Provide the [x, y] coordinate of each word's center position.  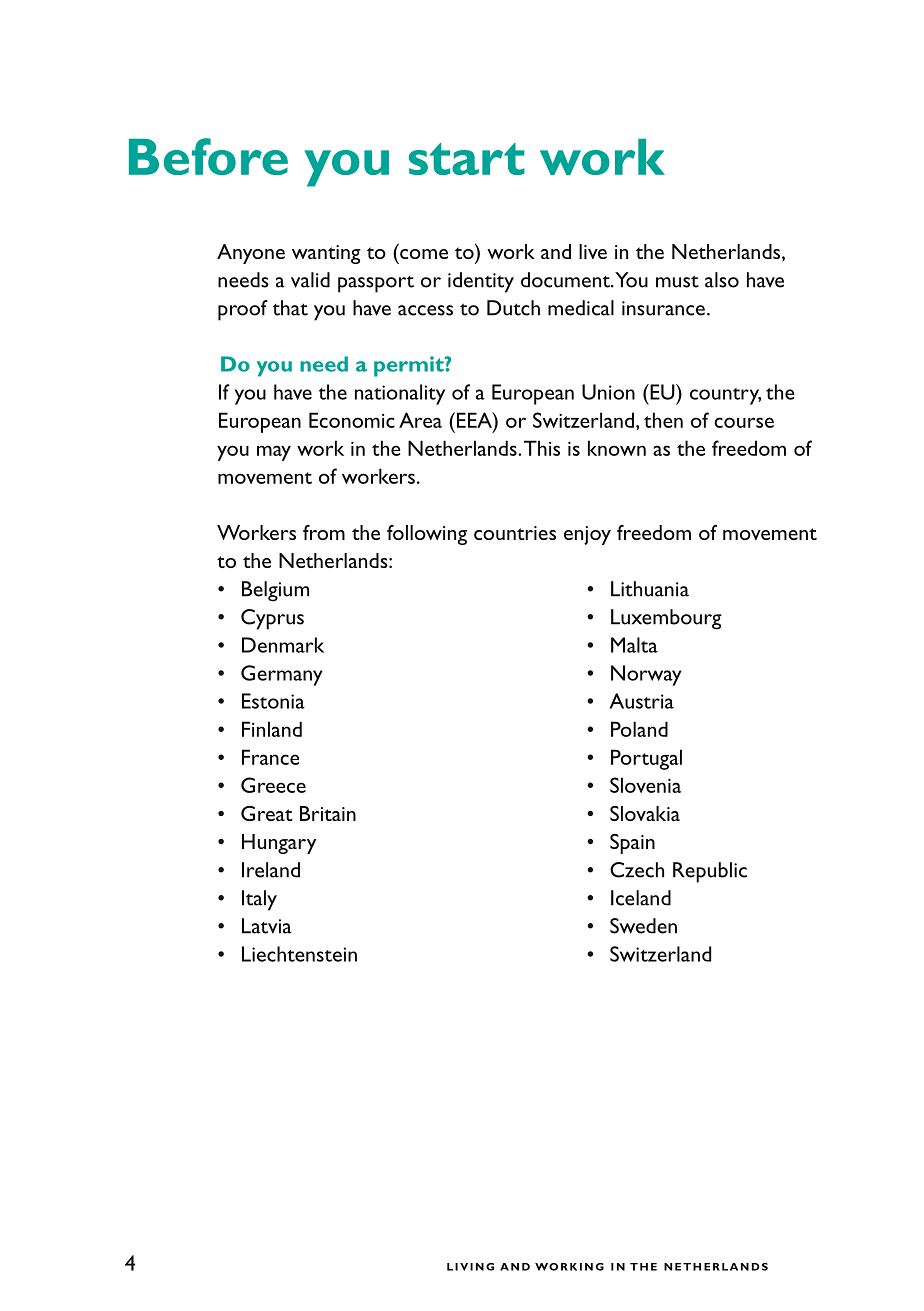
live [593, 251]
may [274, 453]
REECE [282, 787]
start [467, 159]
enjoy [587, 535]
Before [208, 156]
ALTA [642, 645]
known [617, 448]
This [542, 448]
